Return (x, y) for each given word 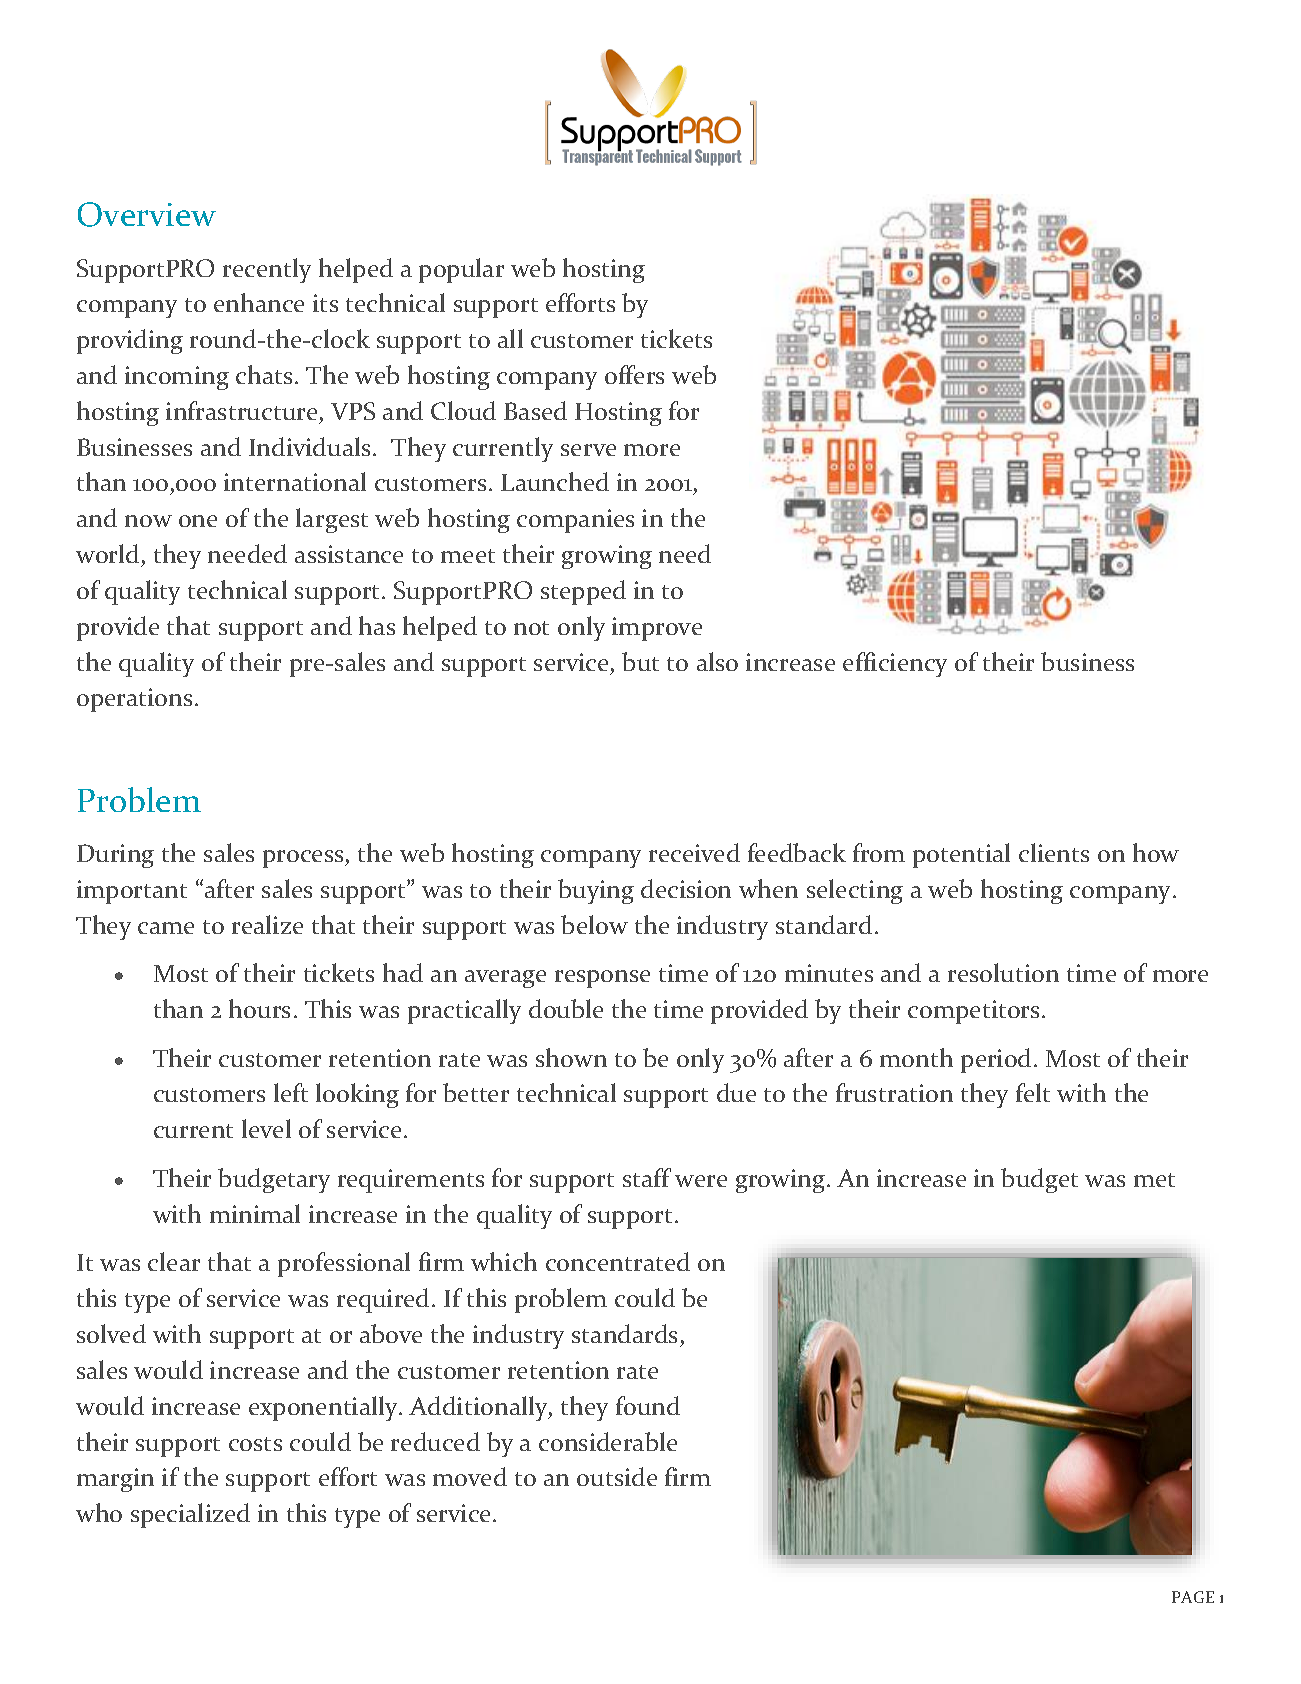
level (266, 1128)
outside (617, 1476)
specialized (190, 1515)
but (640, 661)
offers (634, 374)
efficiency (895, 664)
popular (461, 270)
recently (267, 270)
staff (647, 1177)
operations (136, 700)
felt (1033, 1092)
